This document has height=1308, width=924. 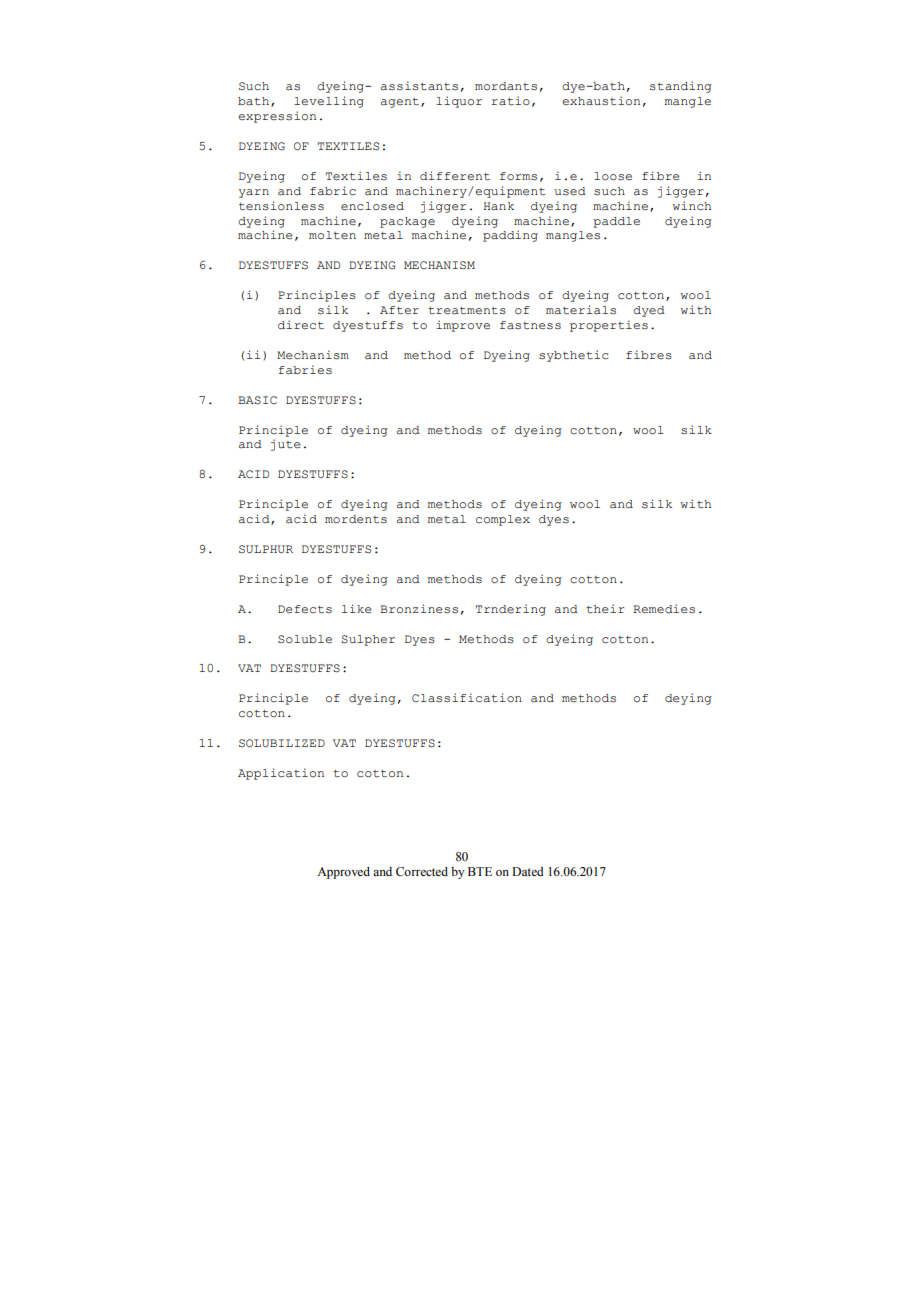 I want to click on liquor, so click(x=459, y=102).
